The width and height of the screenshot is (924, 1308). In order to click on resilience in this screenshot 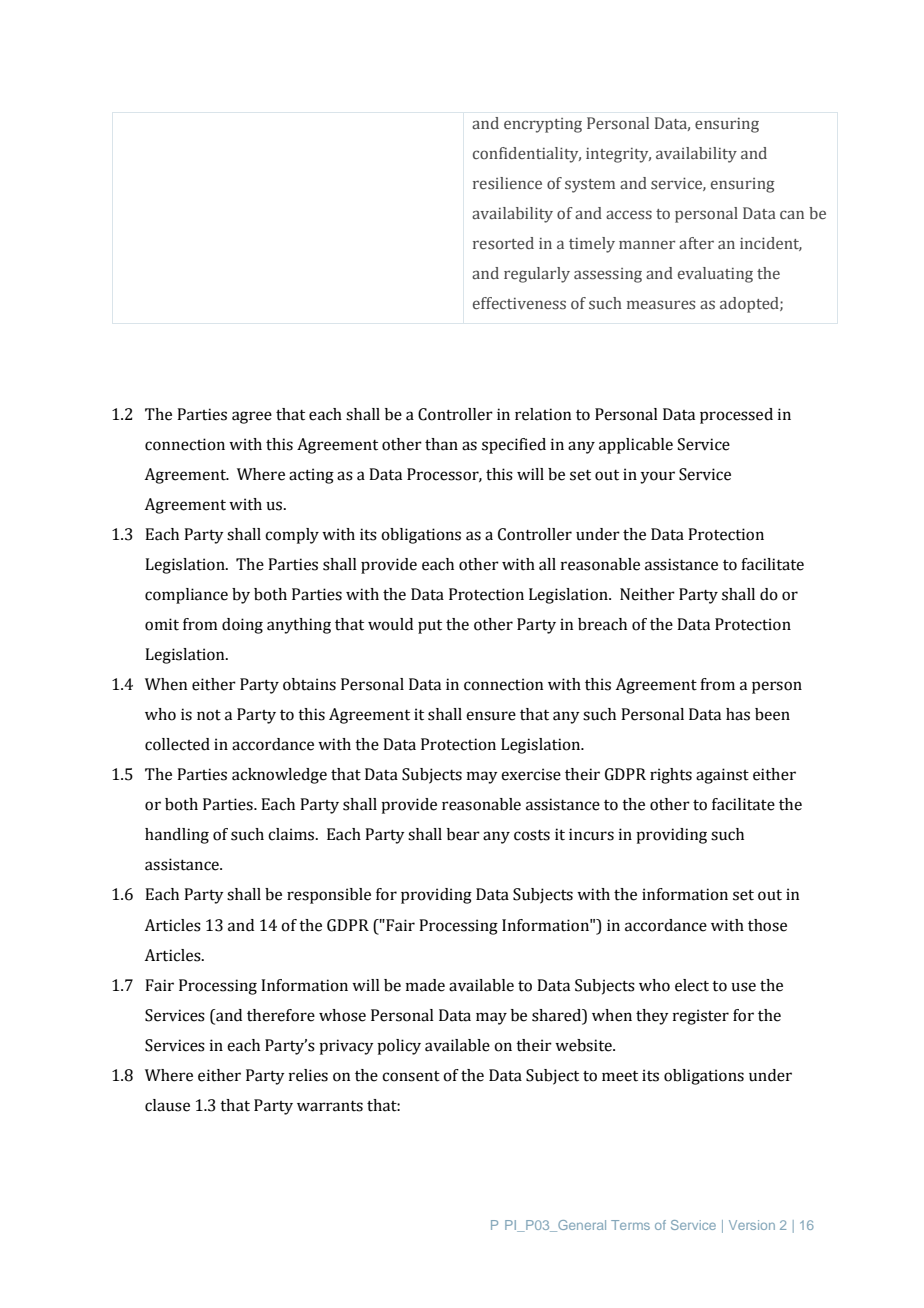, I will do `click(507, 183)`.
